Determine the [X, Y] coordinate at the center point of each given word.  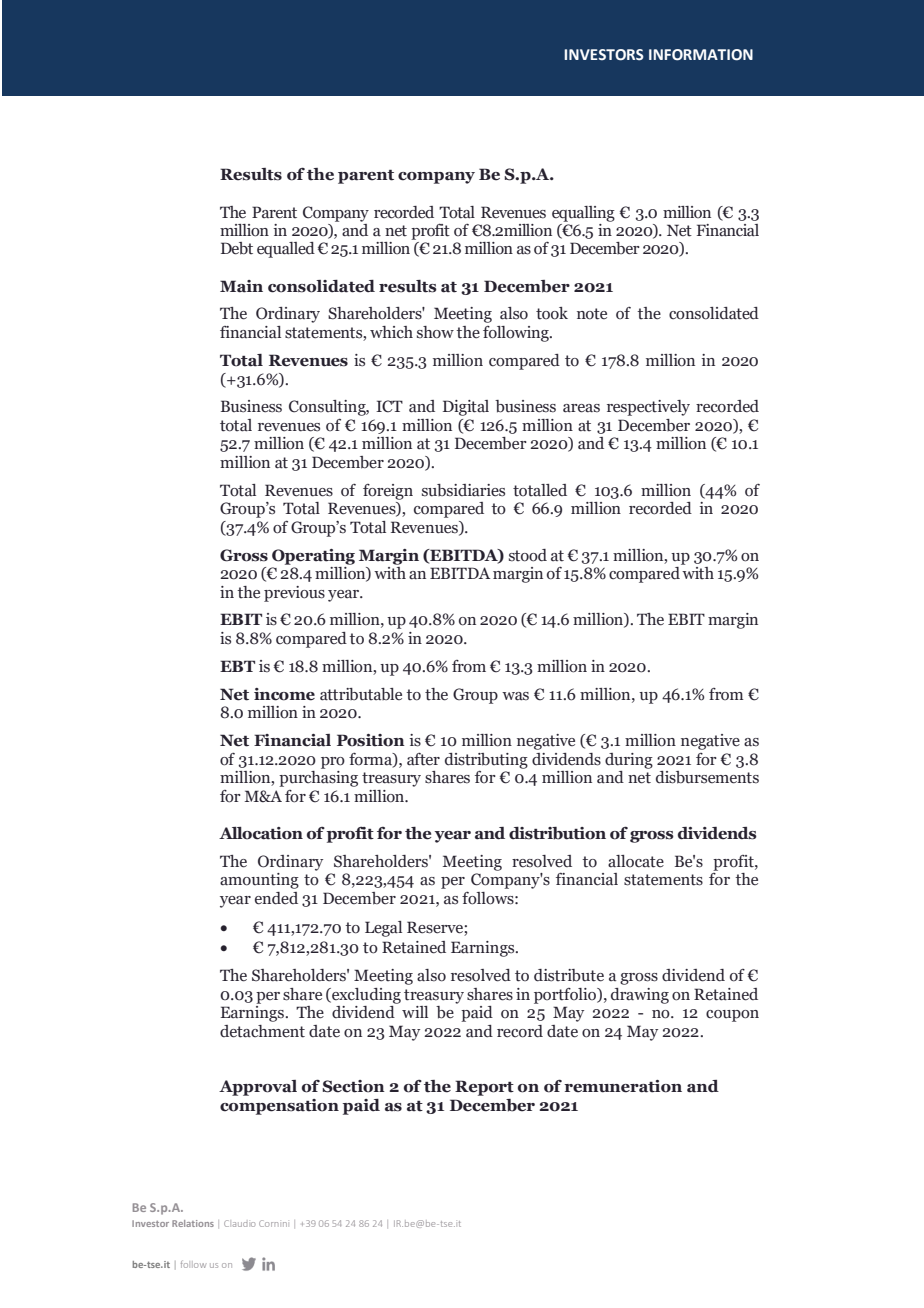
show [435, 332]
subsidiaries [463, 490]
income [284, 694]
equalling [583, 214]
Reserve [436, 928]
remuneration [623, 1086]
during [629, 761]
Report [484, 1088]
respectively [648, 408]
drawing [640, 996]
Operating [313, 557]
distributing [486, 761]
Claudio [239, 1223]
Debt [237, 248]
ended [276, 898]
